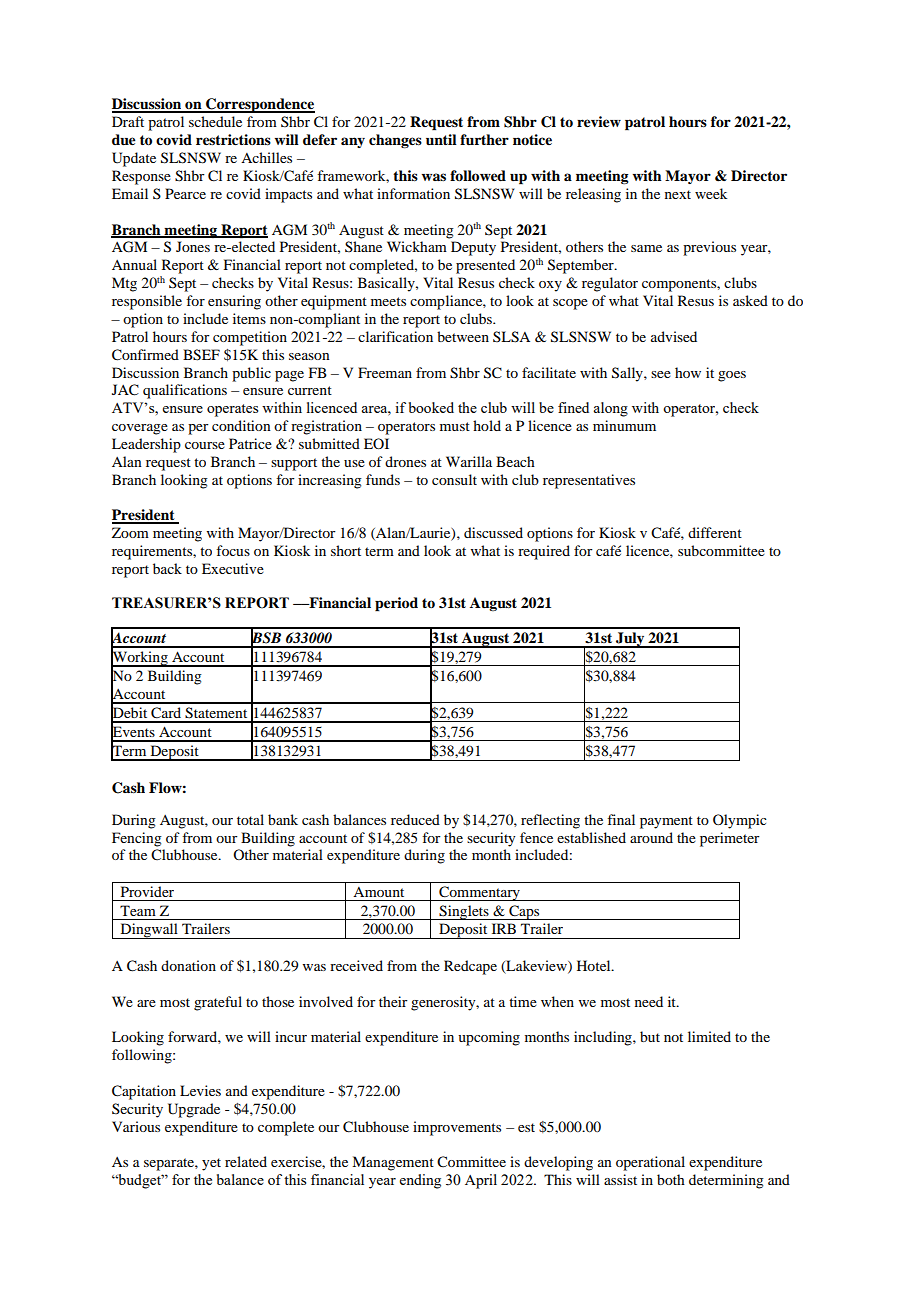 The image size is (924, 1308). I want to click on schedule, so click(215, 121).
